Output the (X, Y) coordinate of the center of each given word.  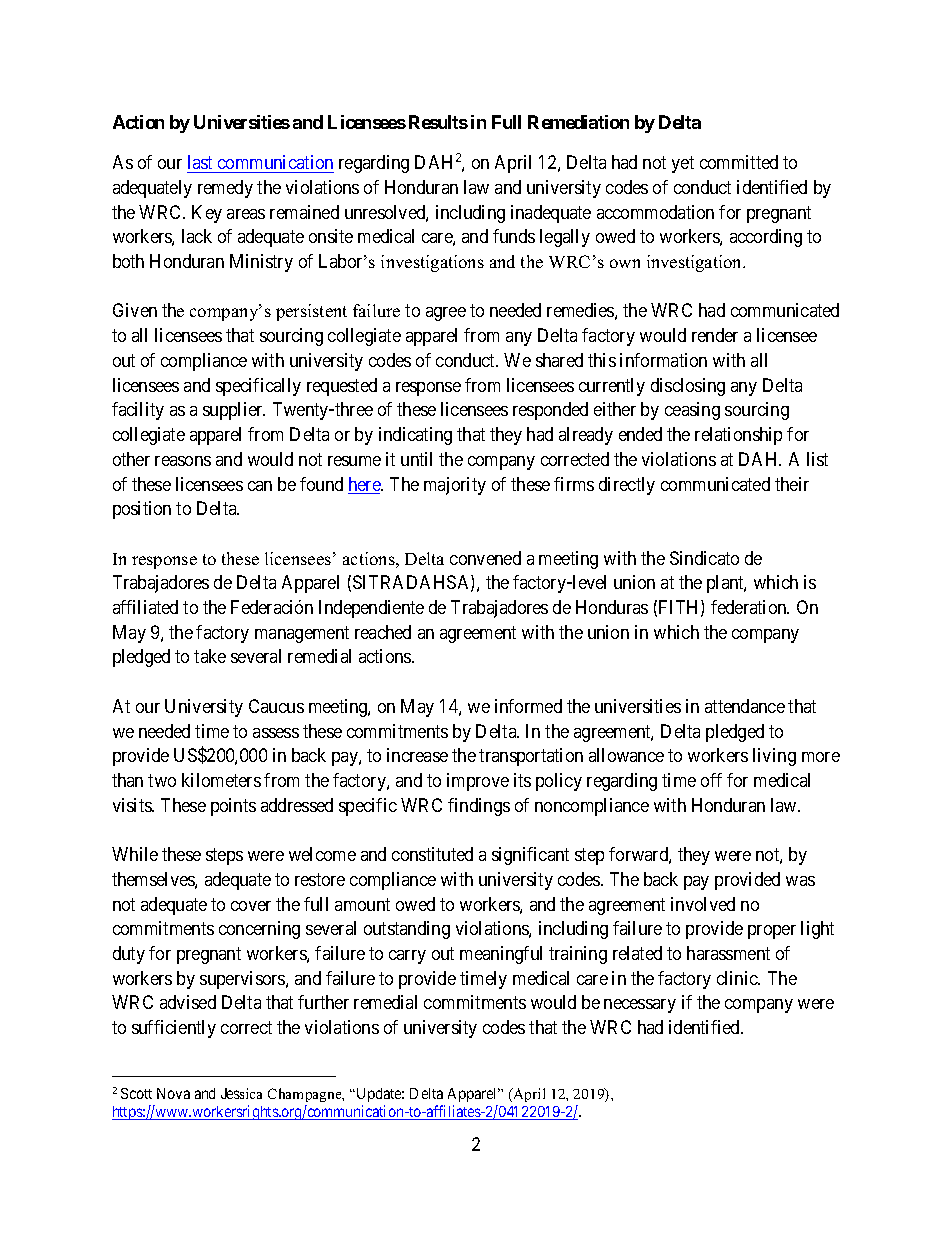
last (200, 162)
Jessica (241, 1093)
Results (438, 122)
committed (739, 162)
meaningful (501, 955)
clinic (738, 978)
